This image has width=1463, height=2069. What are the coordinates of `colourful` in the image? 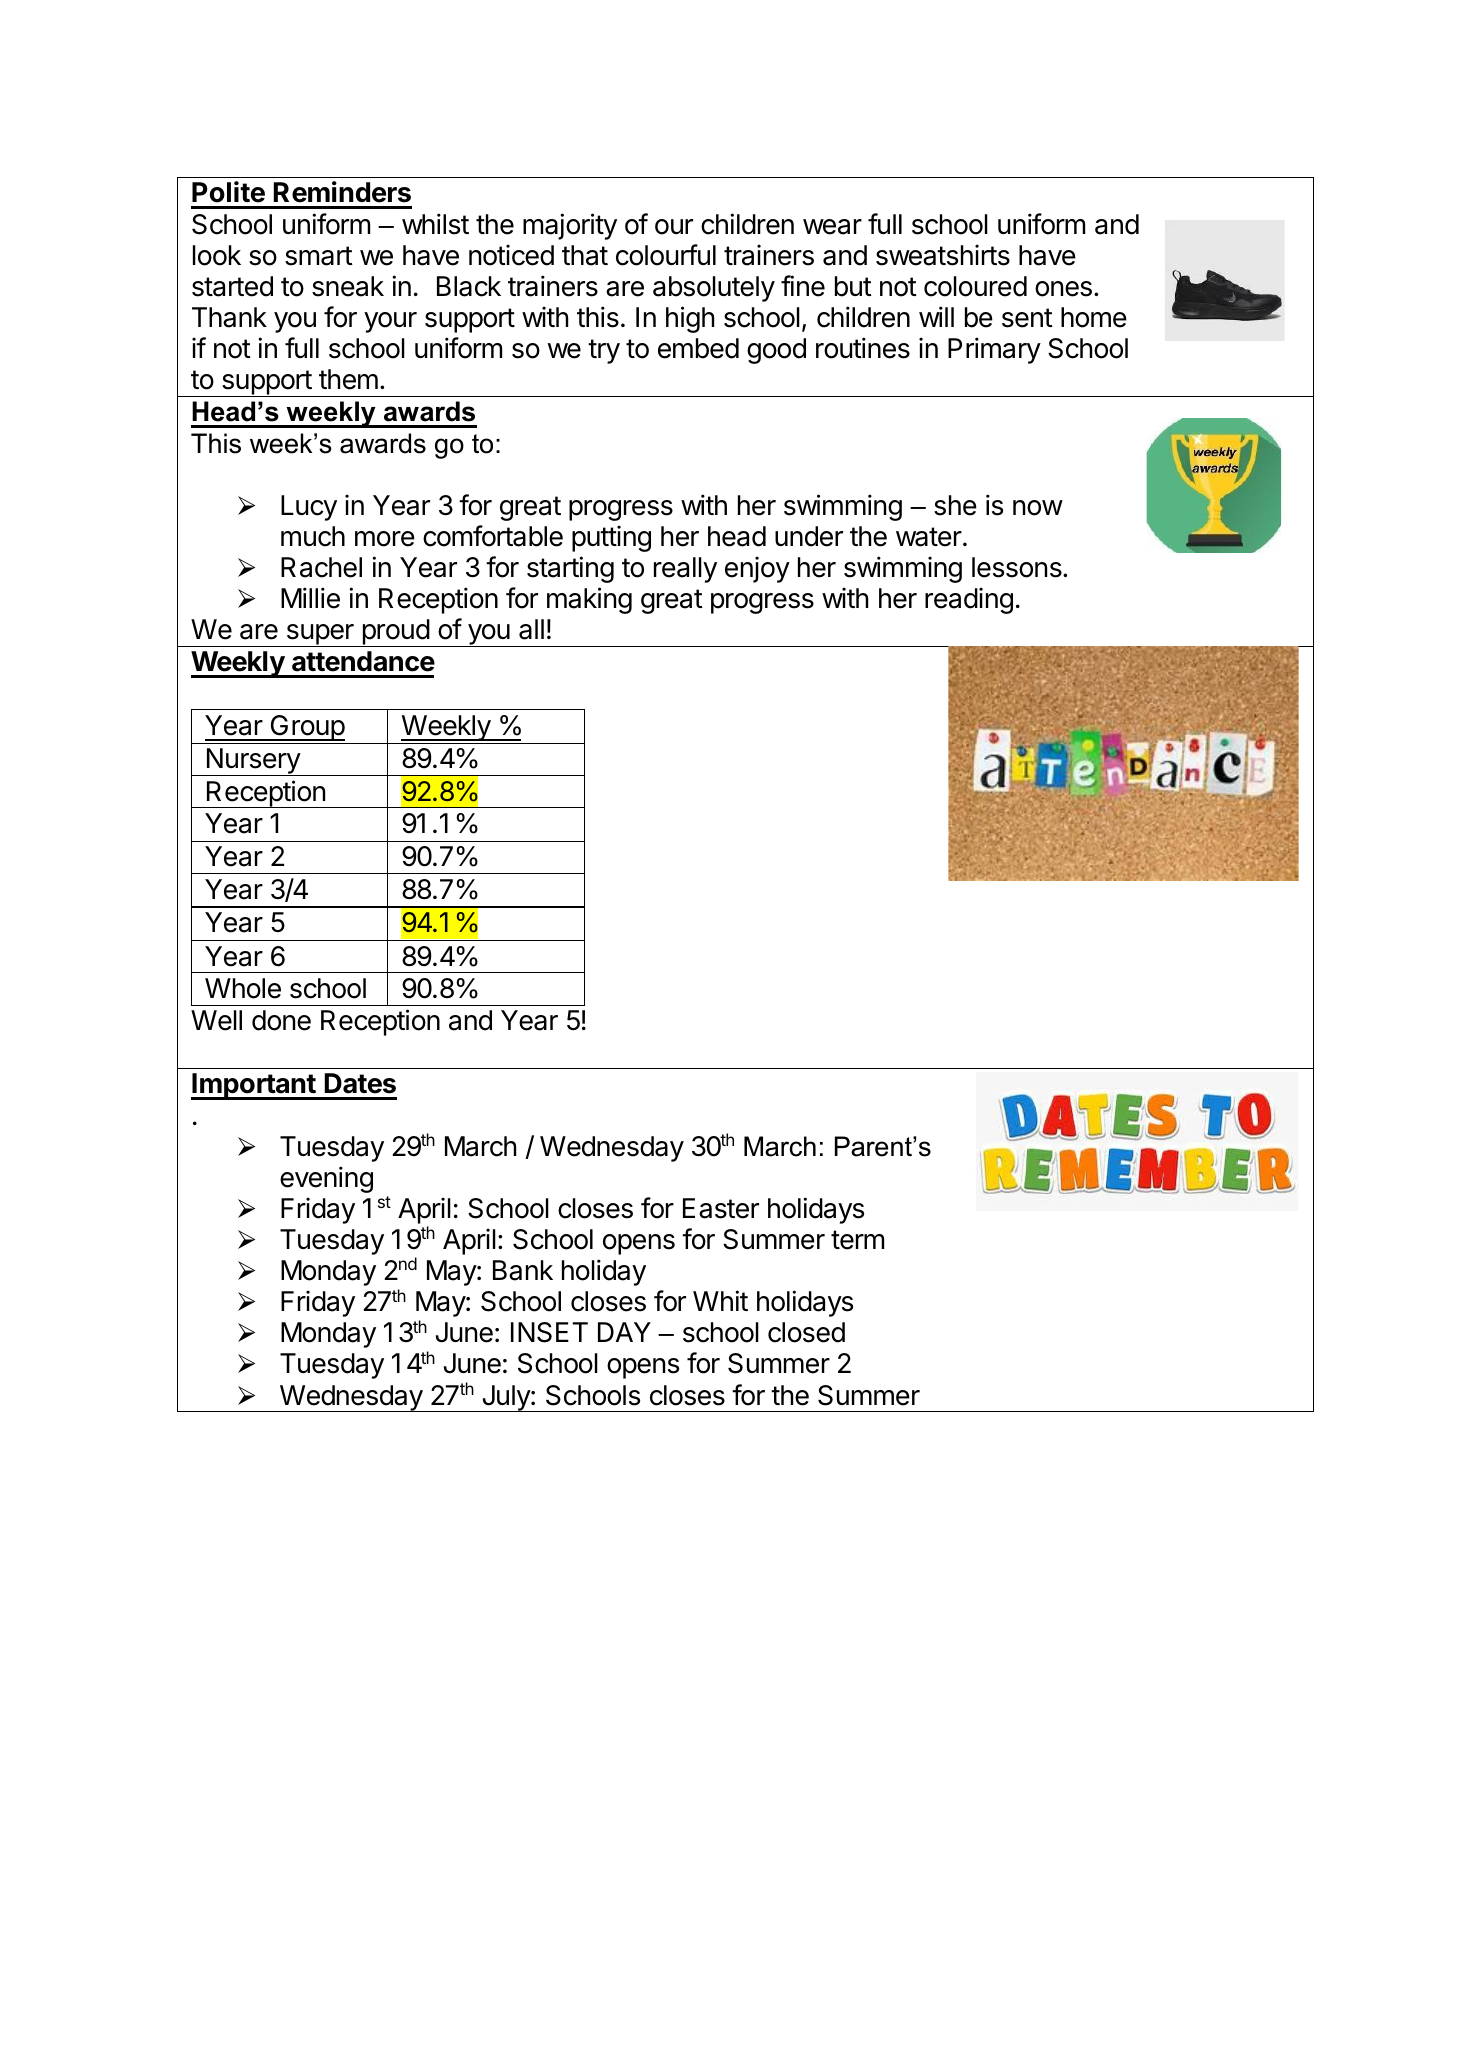 It's located at (666, 255).
